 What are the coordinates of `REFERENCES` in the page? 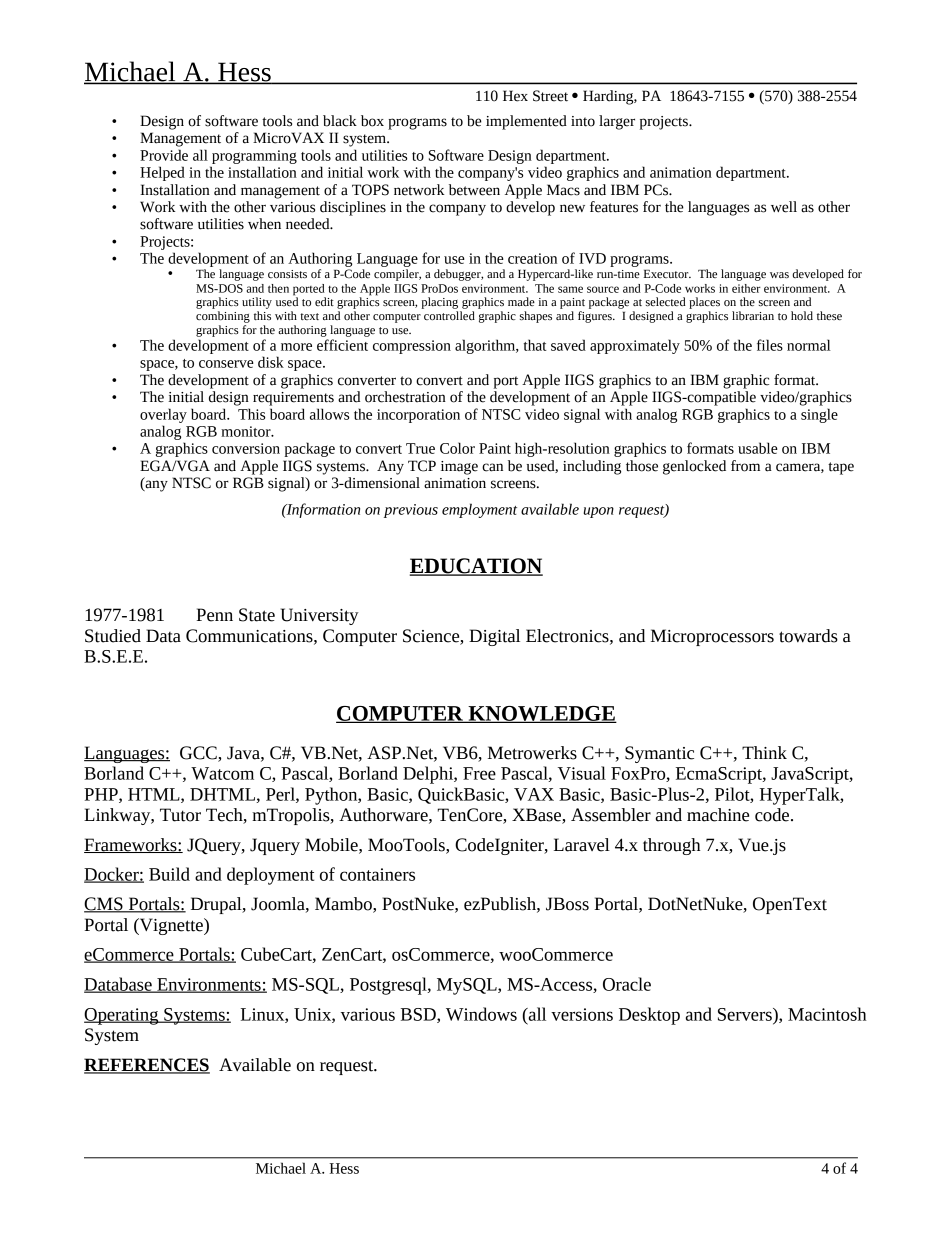 It's located at (147, 1066).
